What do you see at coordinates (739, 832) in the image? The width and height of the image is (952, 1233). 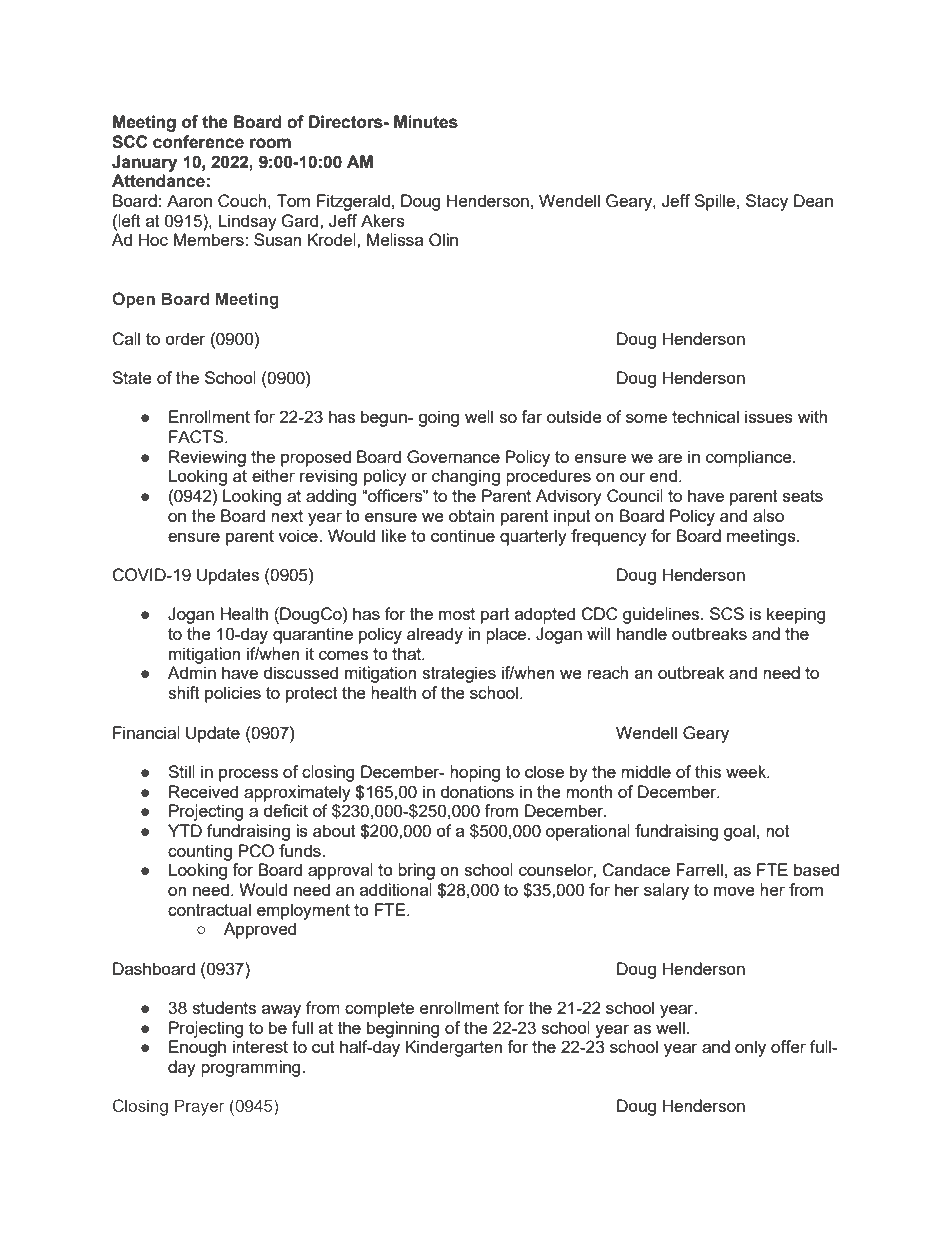 I see `goal` at bounding box center [739, 832].
